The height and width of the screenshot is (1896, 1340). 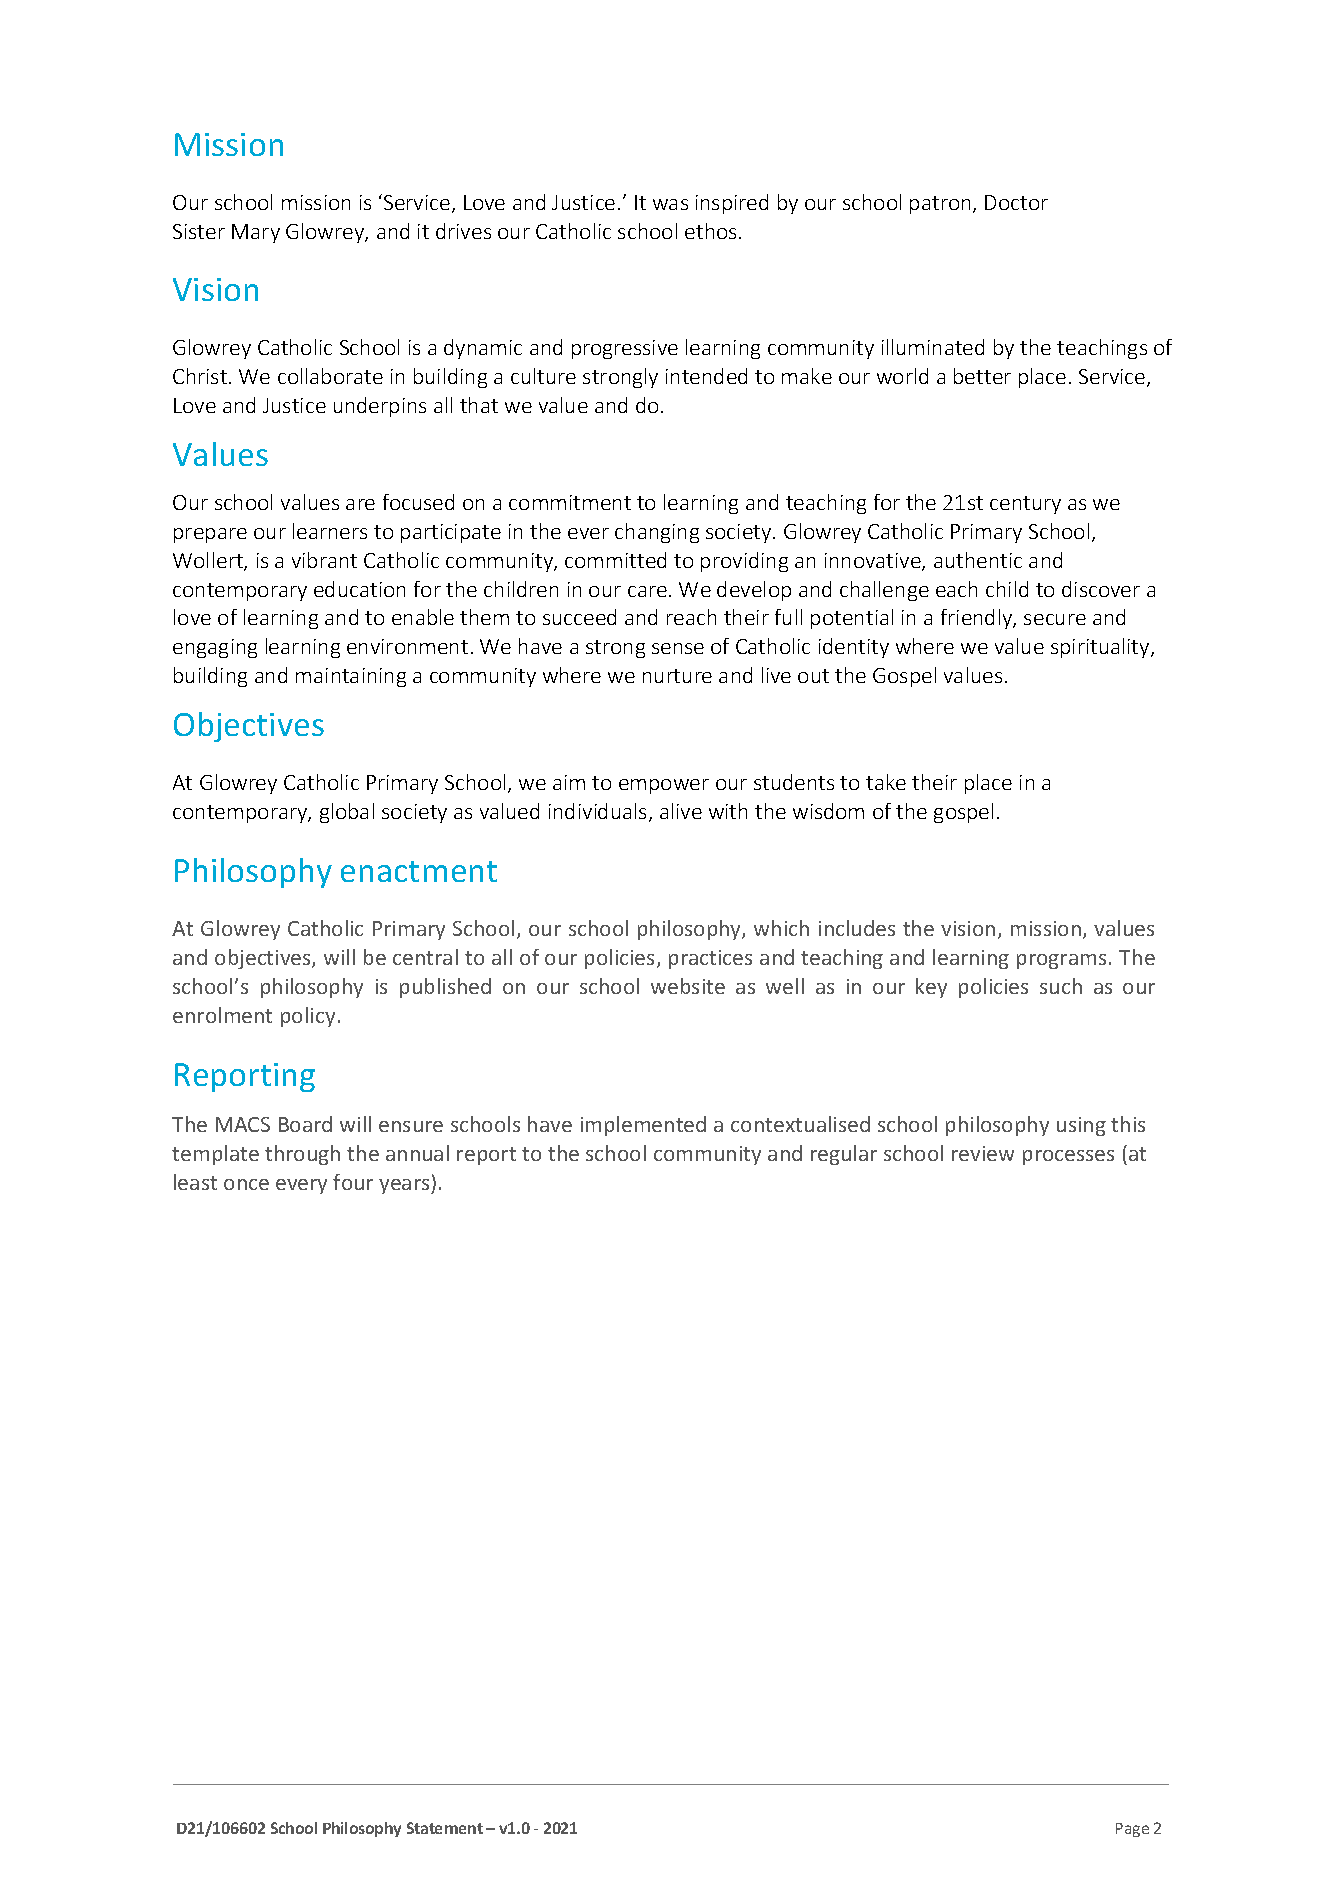 I want to click on take, so click(x=886, y=782).
